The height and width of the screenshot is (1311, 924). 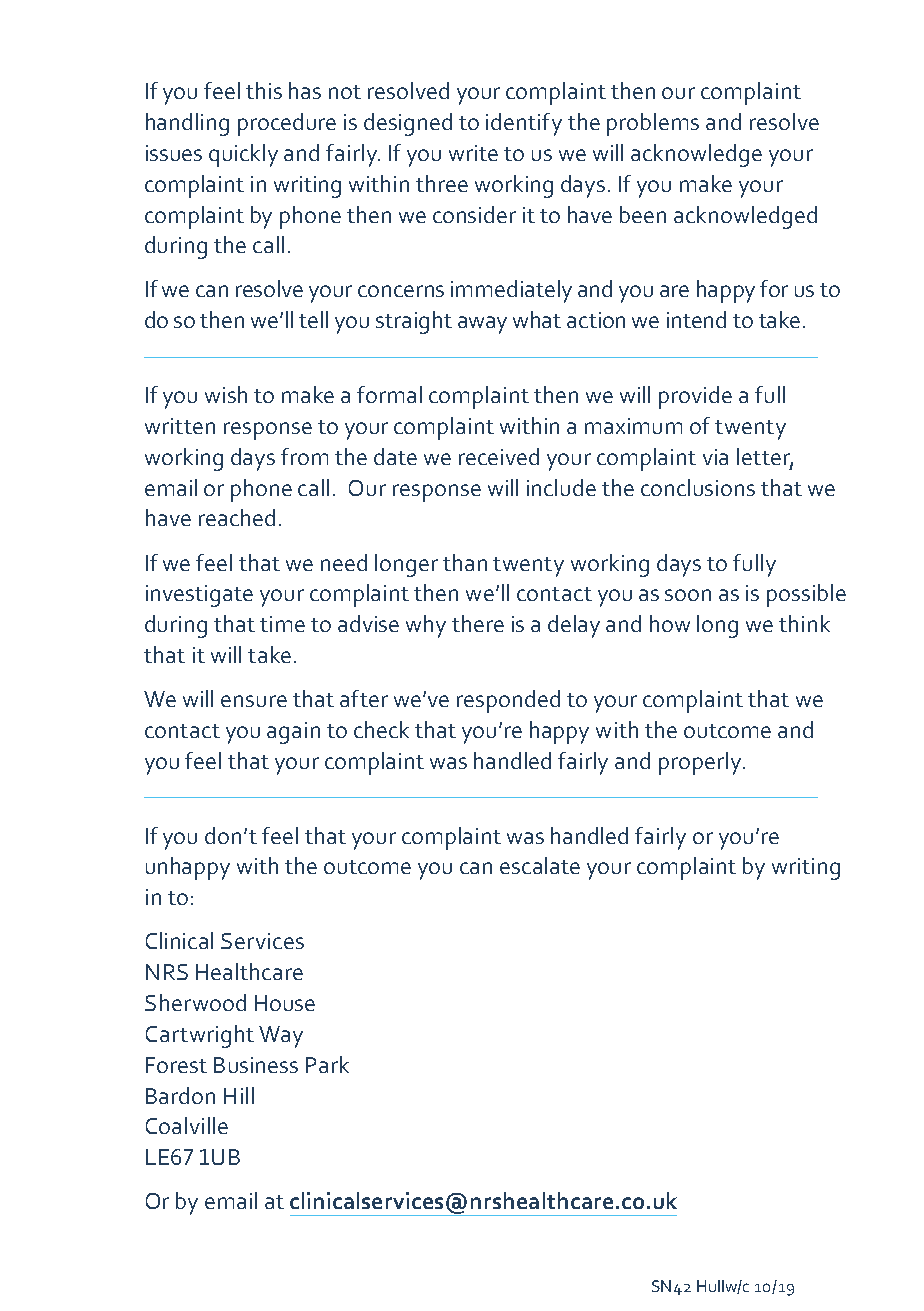 I want to click on Business, so click(x=256, y=1065).
